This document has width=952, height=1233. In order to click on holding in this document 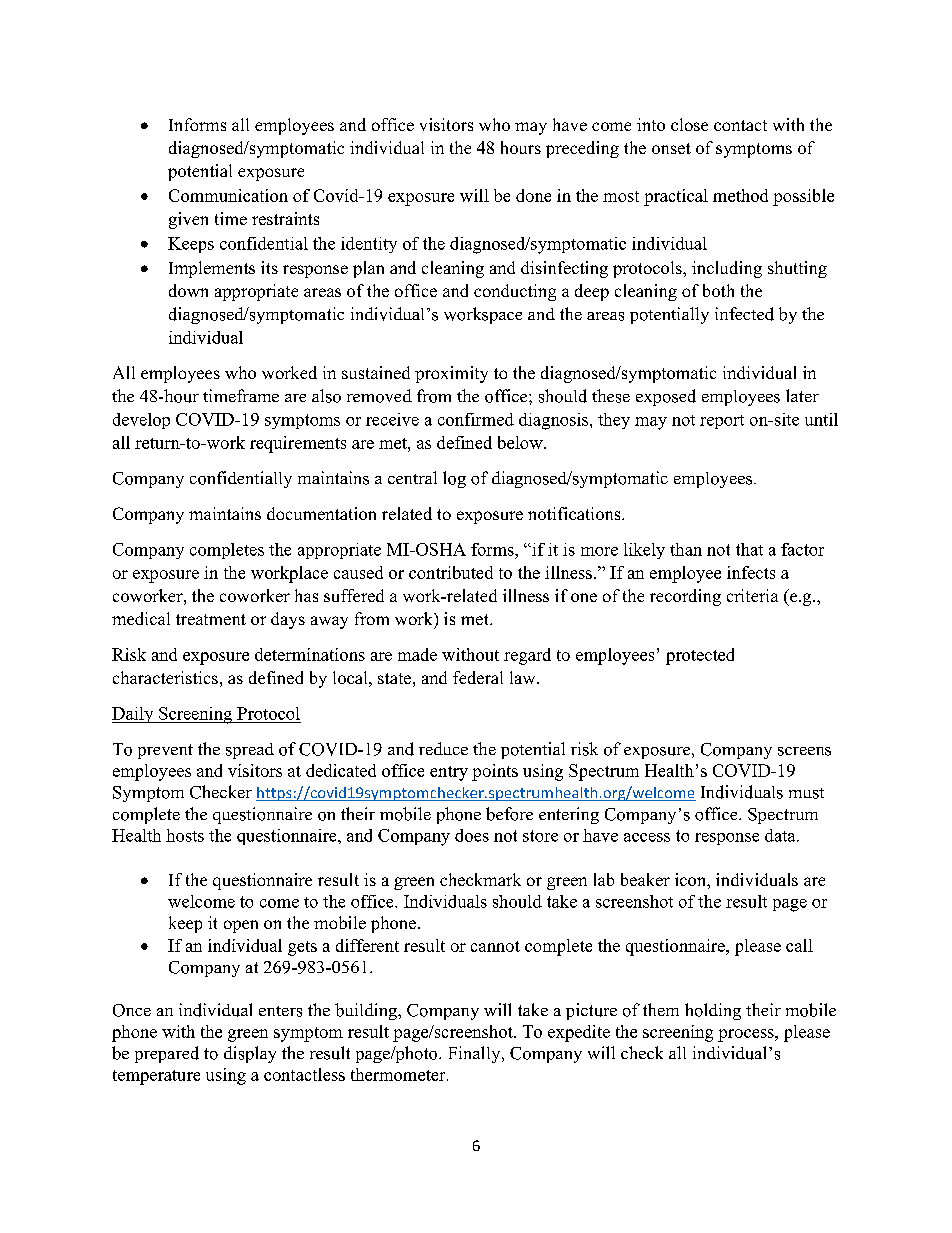, I will do `click(713, 1011)`.
